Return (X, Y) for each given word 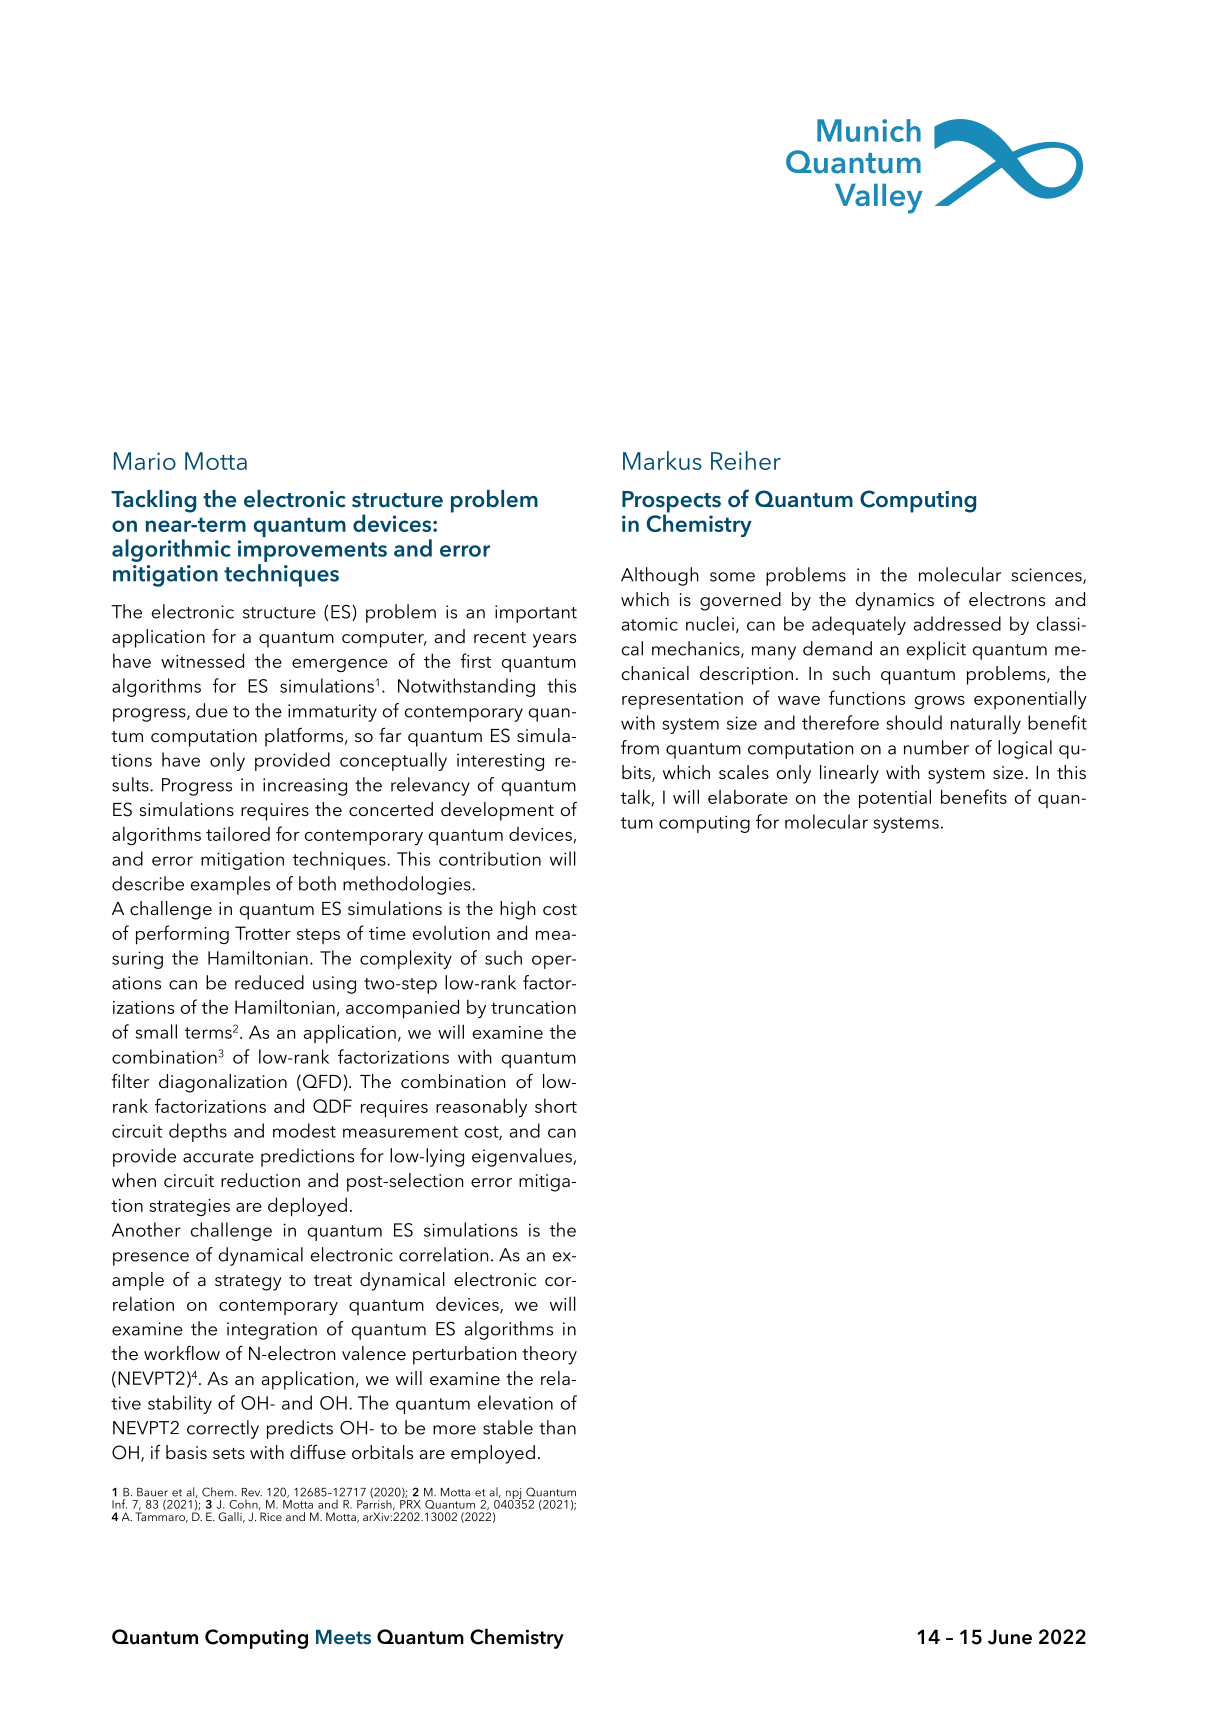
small (156, 1031)
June (1010, 1637)
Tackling (153, 501)
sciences (1047, 576)
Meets (343, 1637)
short (556, 1105)
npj (514, 1494)
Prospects (671, 503)
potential (895, 799)
